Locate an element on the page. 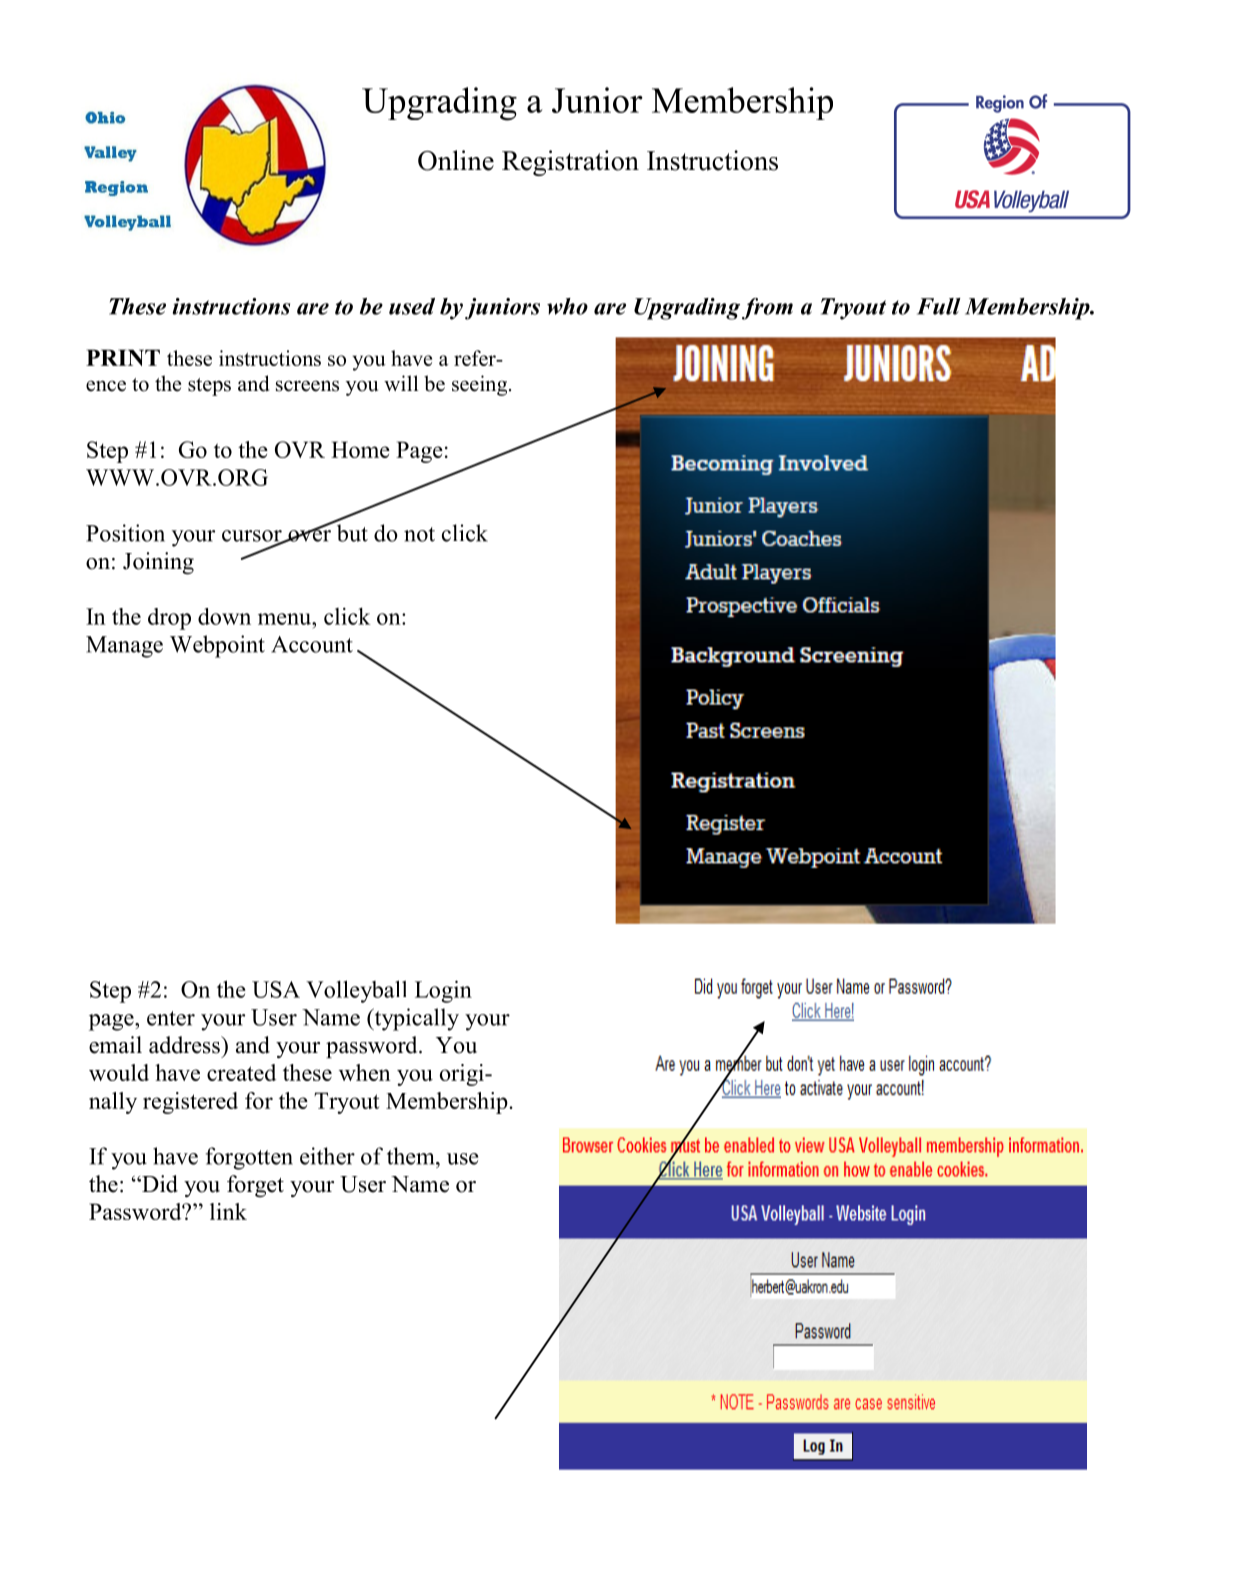 This document has height=1595, width=1233. not is located at coordinates (419, 534).
